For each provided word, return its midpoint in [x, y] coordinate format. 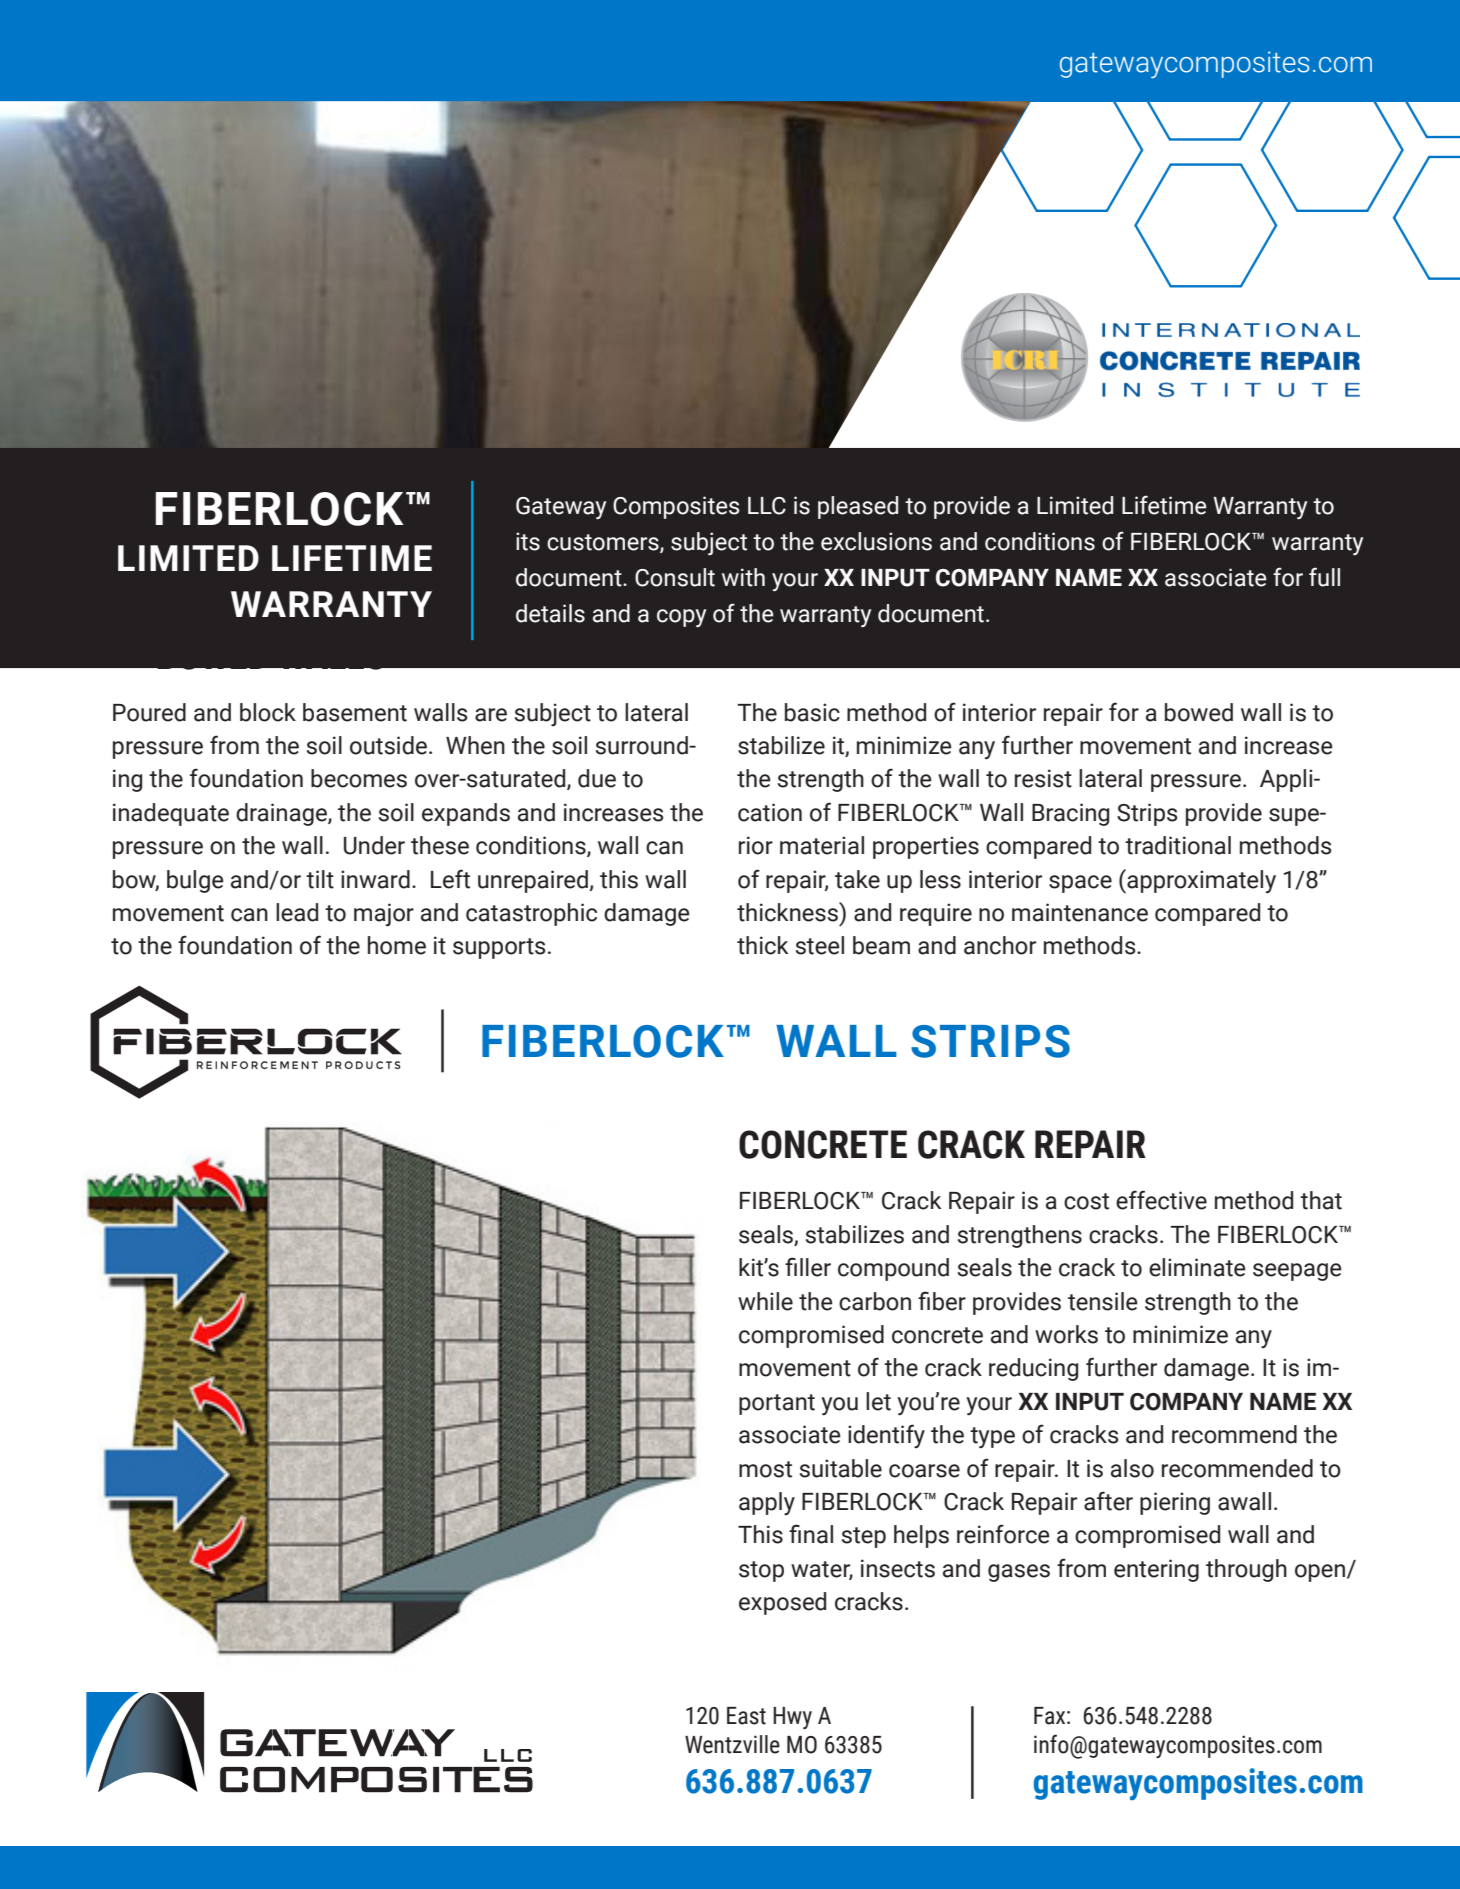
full [1324, 577]
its [528, 541]
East [746, 1716]
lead [297, 912]
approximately [1200, 881]
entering [1156, 1570]
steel [820, 945]
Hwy [792, 1718]
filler [808, 1267]
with [743, 577]
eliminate [1197, 1267]
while [765, 1301]
